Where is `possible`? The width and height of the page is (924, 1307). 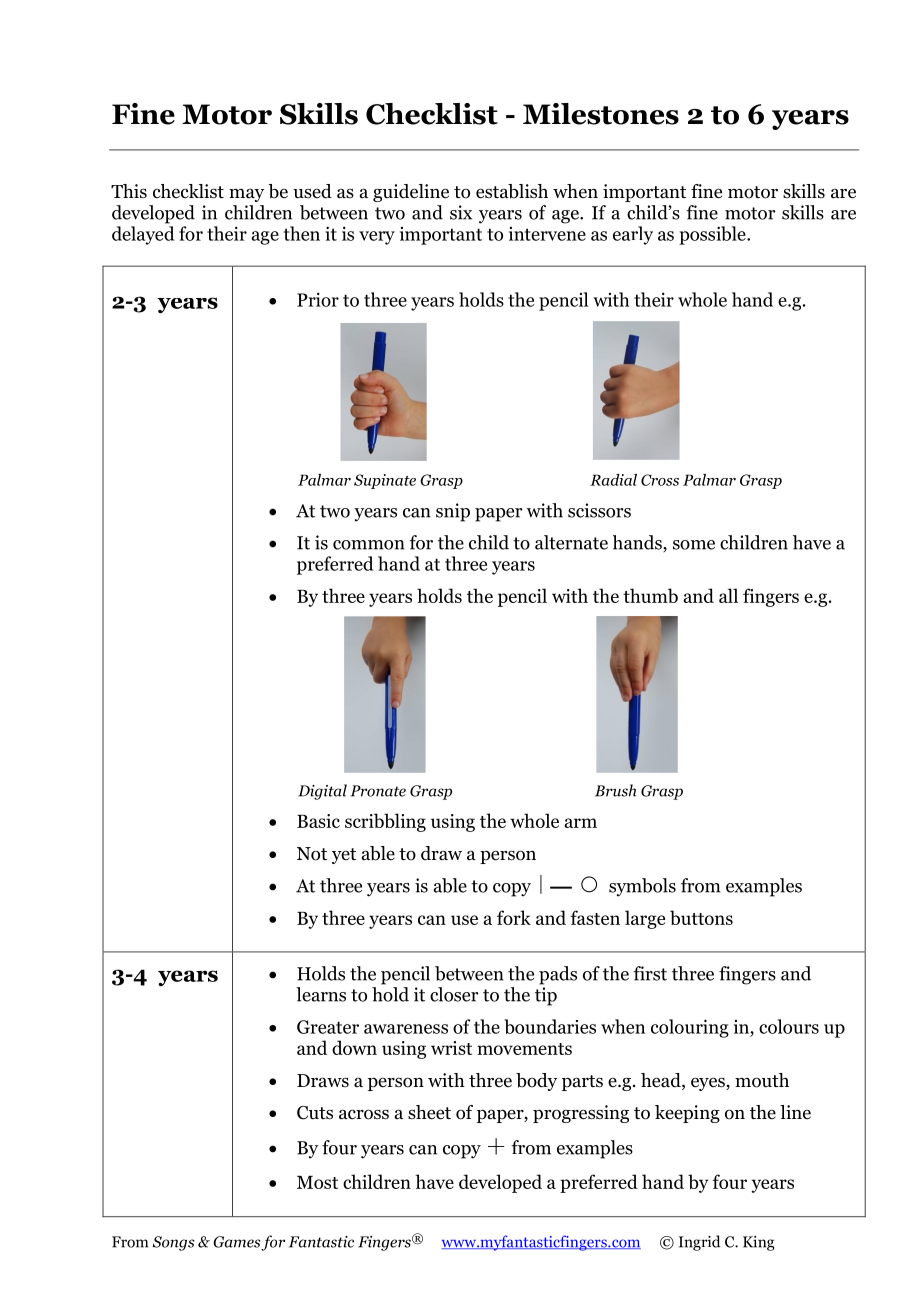
possible is located at coordinates (713, 235).
